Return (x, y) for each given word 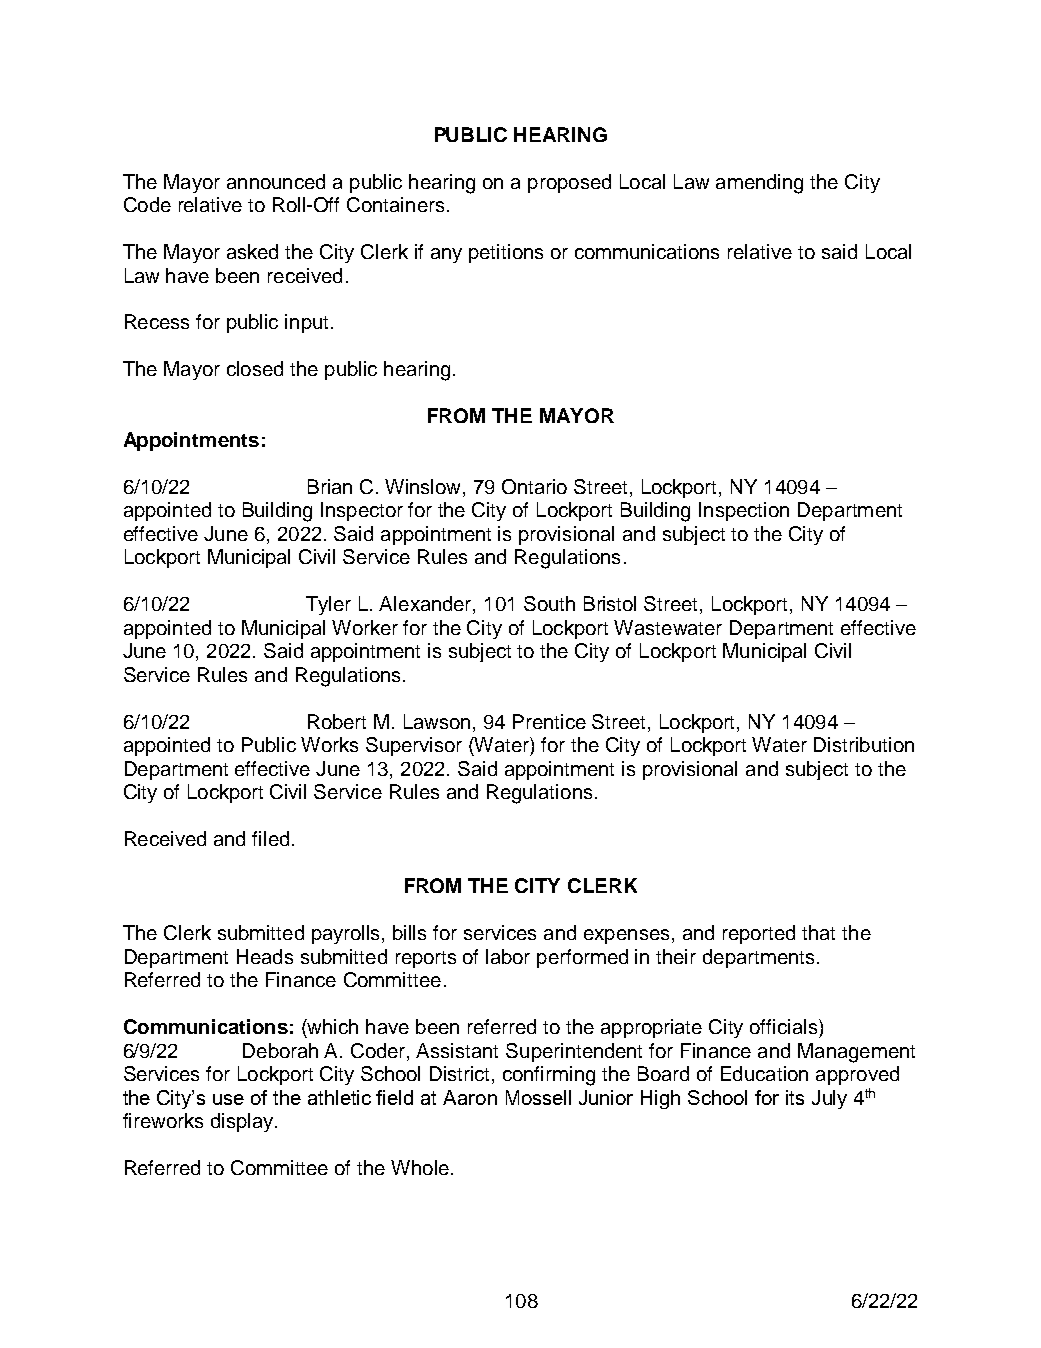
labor (508, 956)
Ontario (534, 486)
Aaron (470, 1097)
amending (759, 184)
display (243, 1122)
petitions (506, 253)
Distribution (864, 744)
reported (759, 934)
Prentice (549, 721)
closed (255, 368)
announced (276, 181)
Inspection (744, 511)
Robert (337, 721)
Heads (265, 956)
